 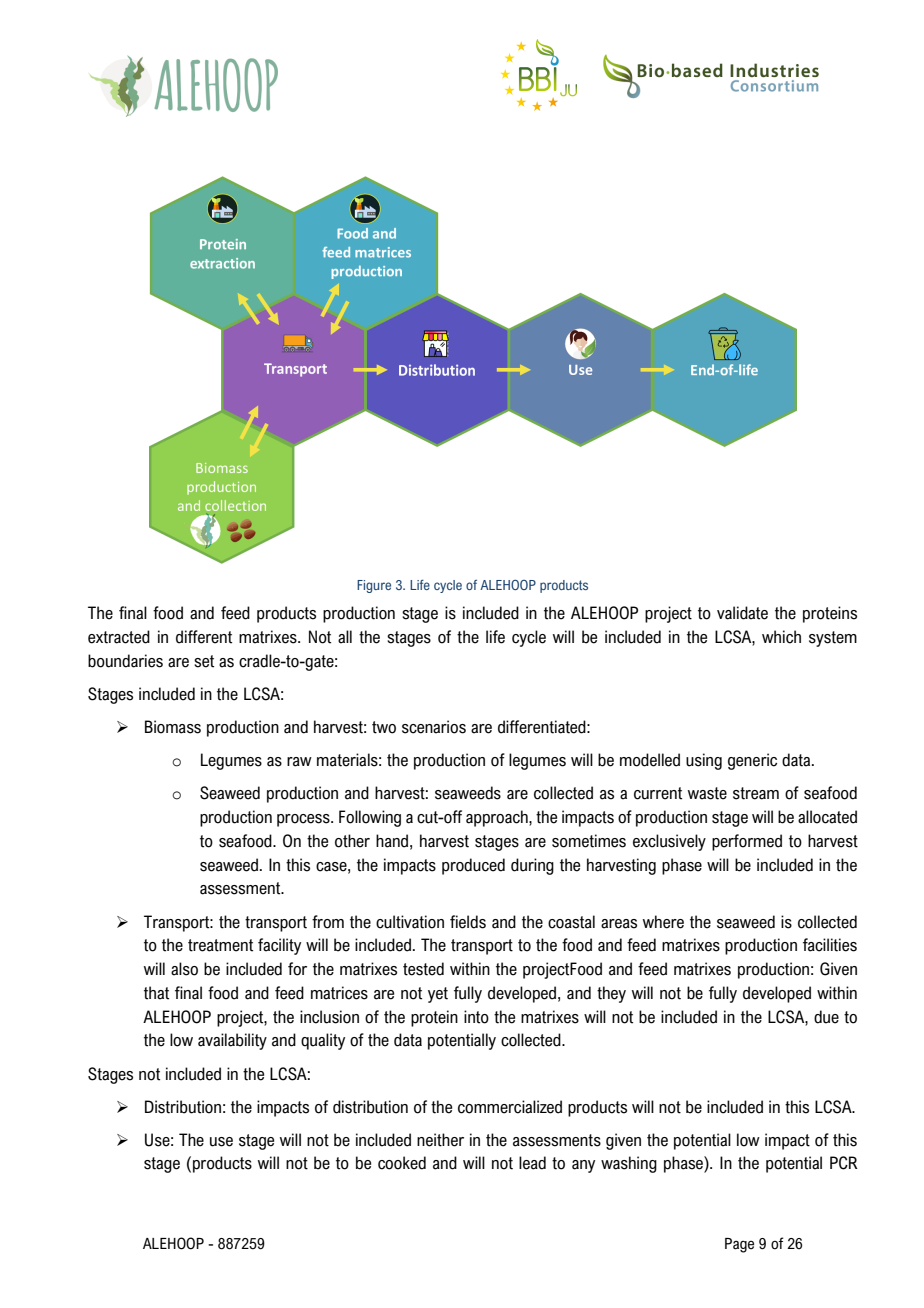 I want to click on cooked, so click(x=402, y=1163).
